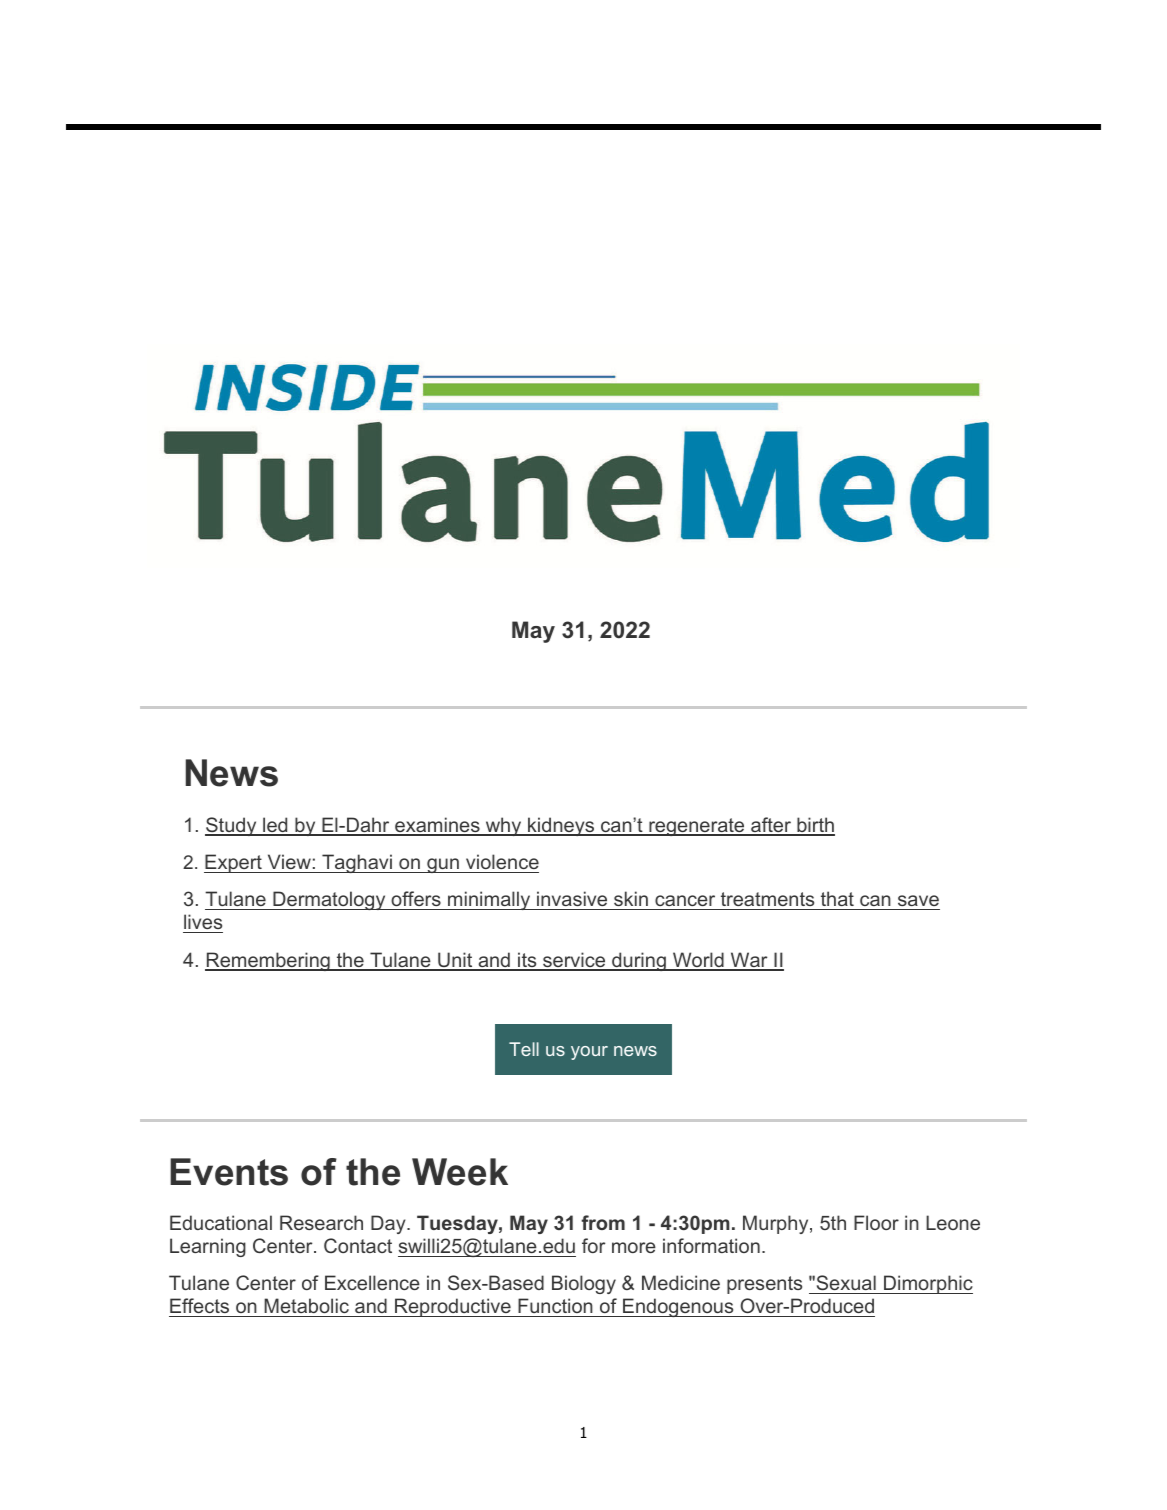 The height and width of the screenshot is (1510, 1167). I want to click on Week, so click(460, 1172).
